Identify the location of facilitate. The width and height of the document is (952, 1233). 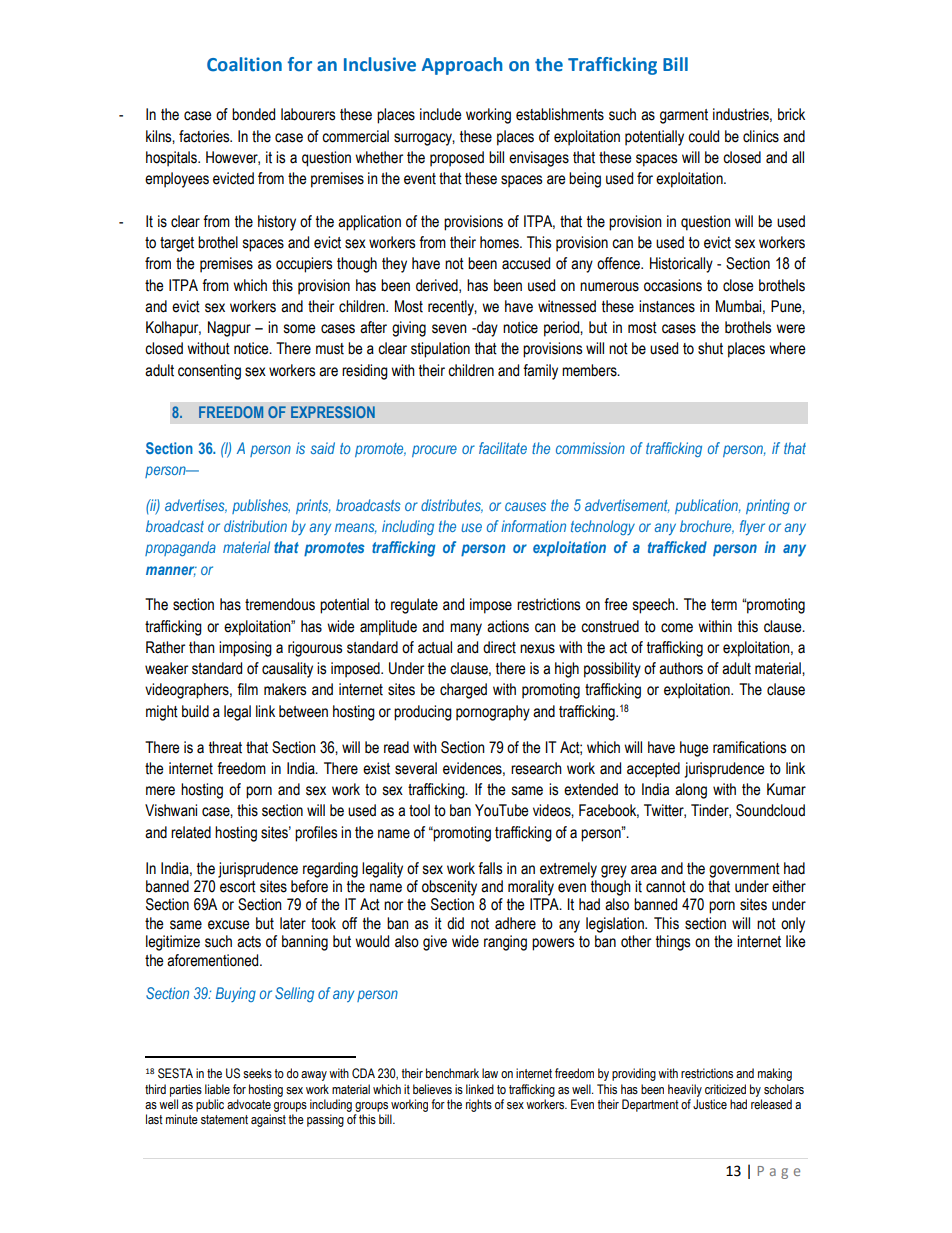
(503, 448).
